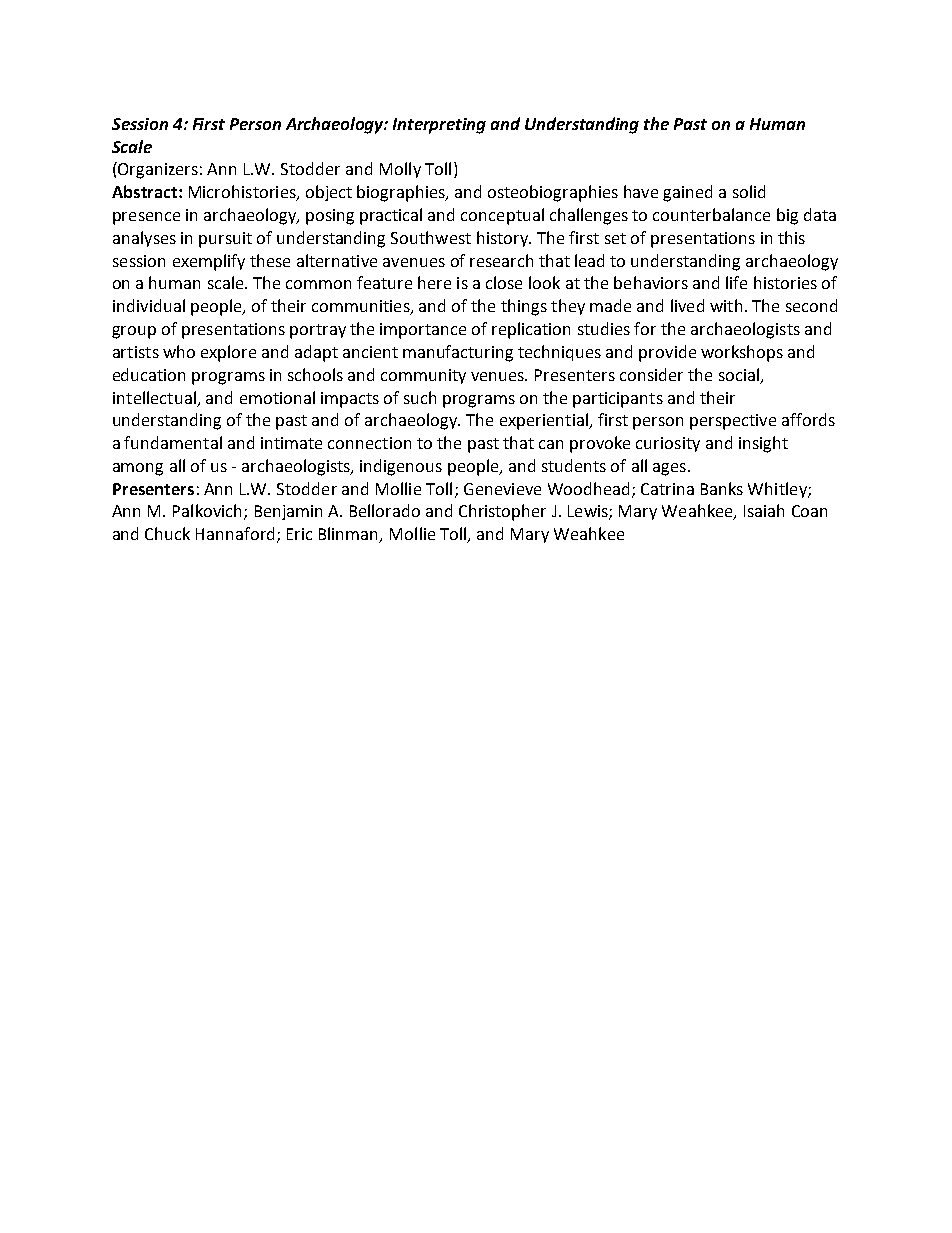 The image size is (952, 1233). I want to click on Hannaford, so click(235, 533).
